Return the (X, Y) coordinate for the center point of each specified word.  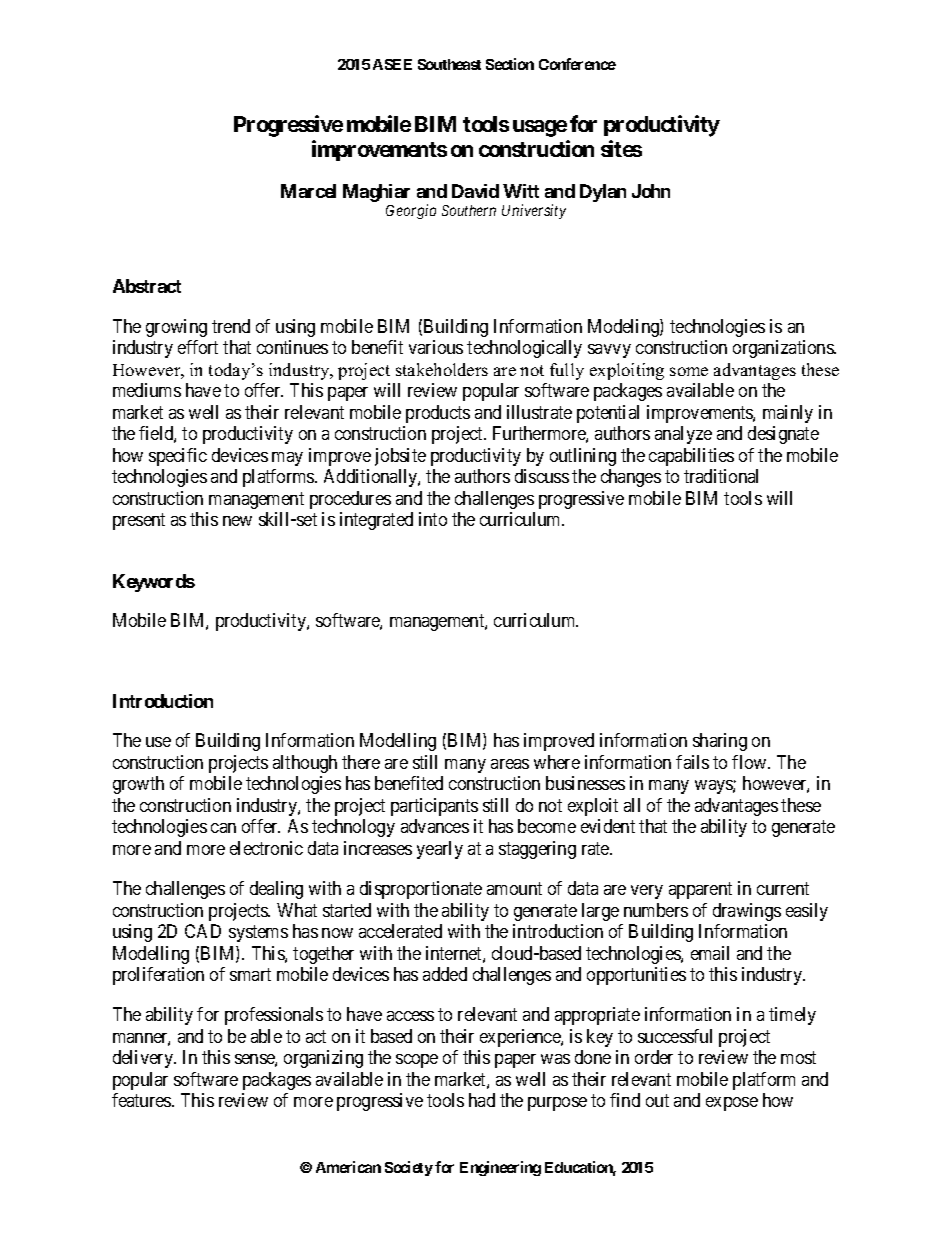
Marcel (308, 191)
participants (434, 807)
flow (750, 762)
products (438, 414)
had (482, 1100)
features (142, 1100)
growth (138, 785)
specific (178, 457)
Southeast (449, 64)
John (651, 191)
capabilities (691, 457)
